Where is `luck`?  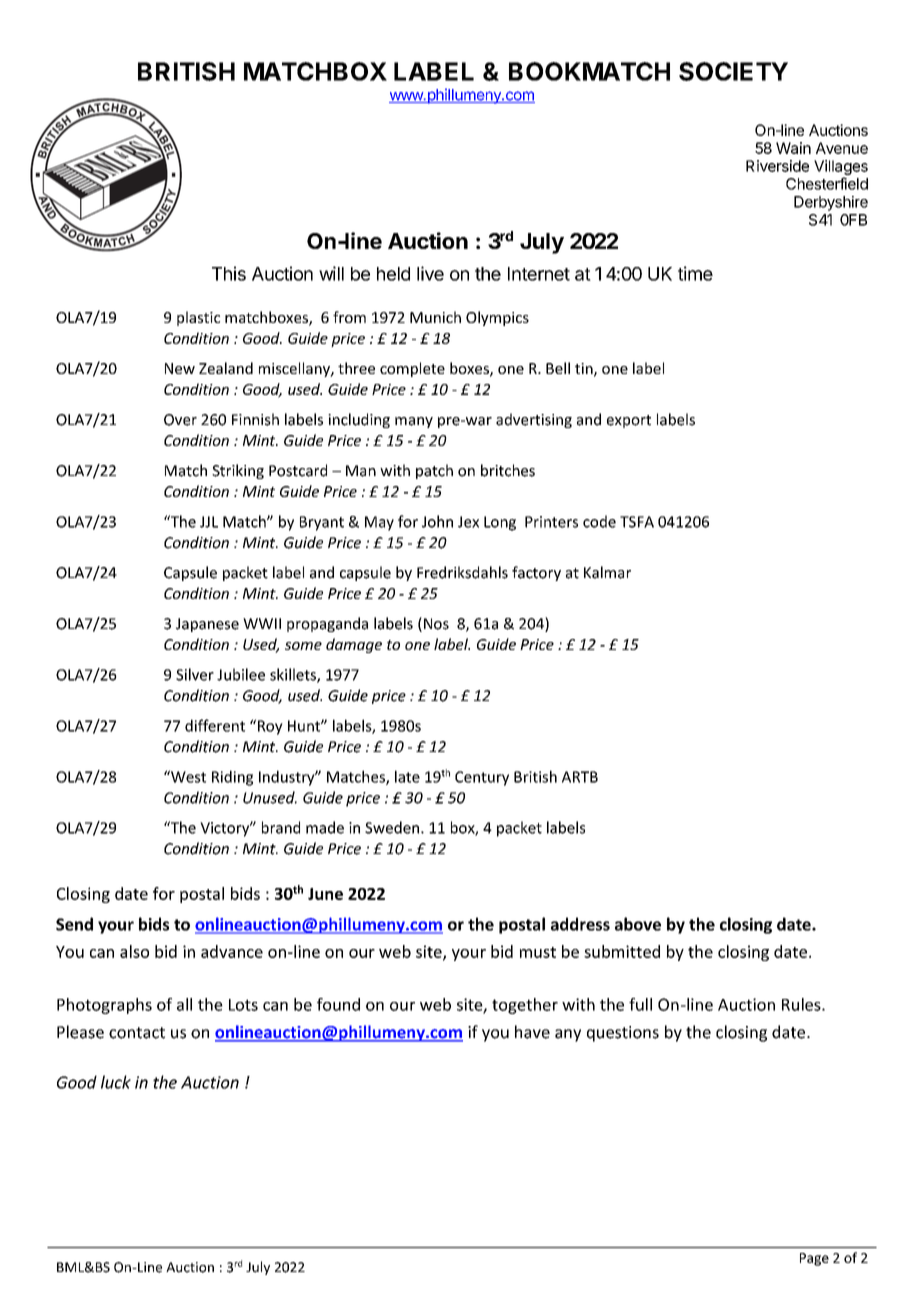 luck is located at coordinates (116, 1082).
